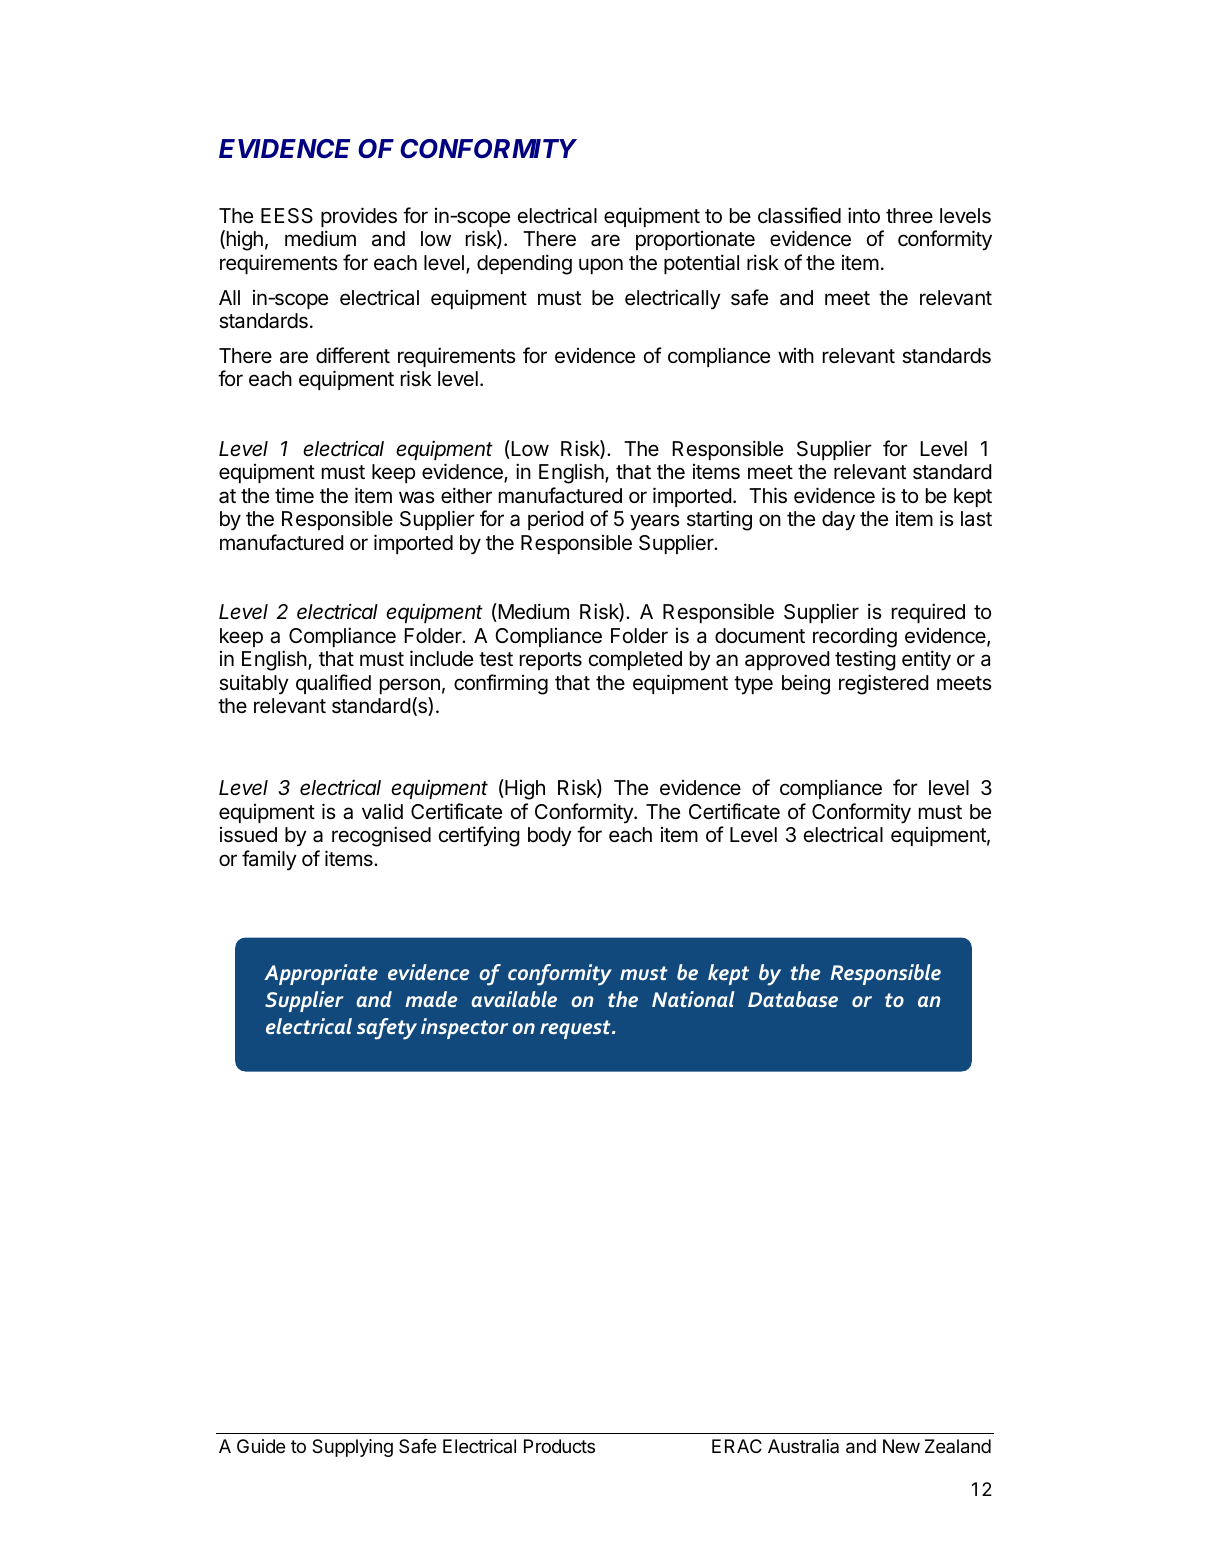  I want to click on recording, so click(855, 638).
